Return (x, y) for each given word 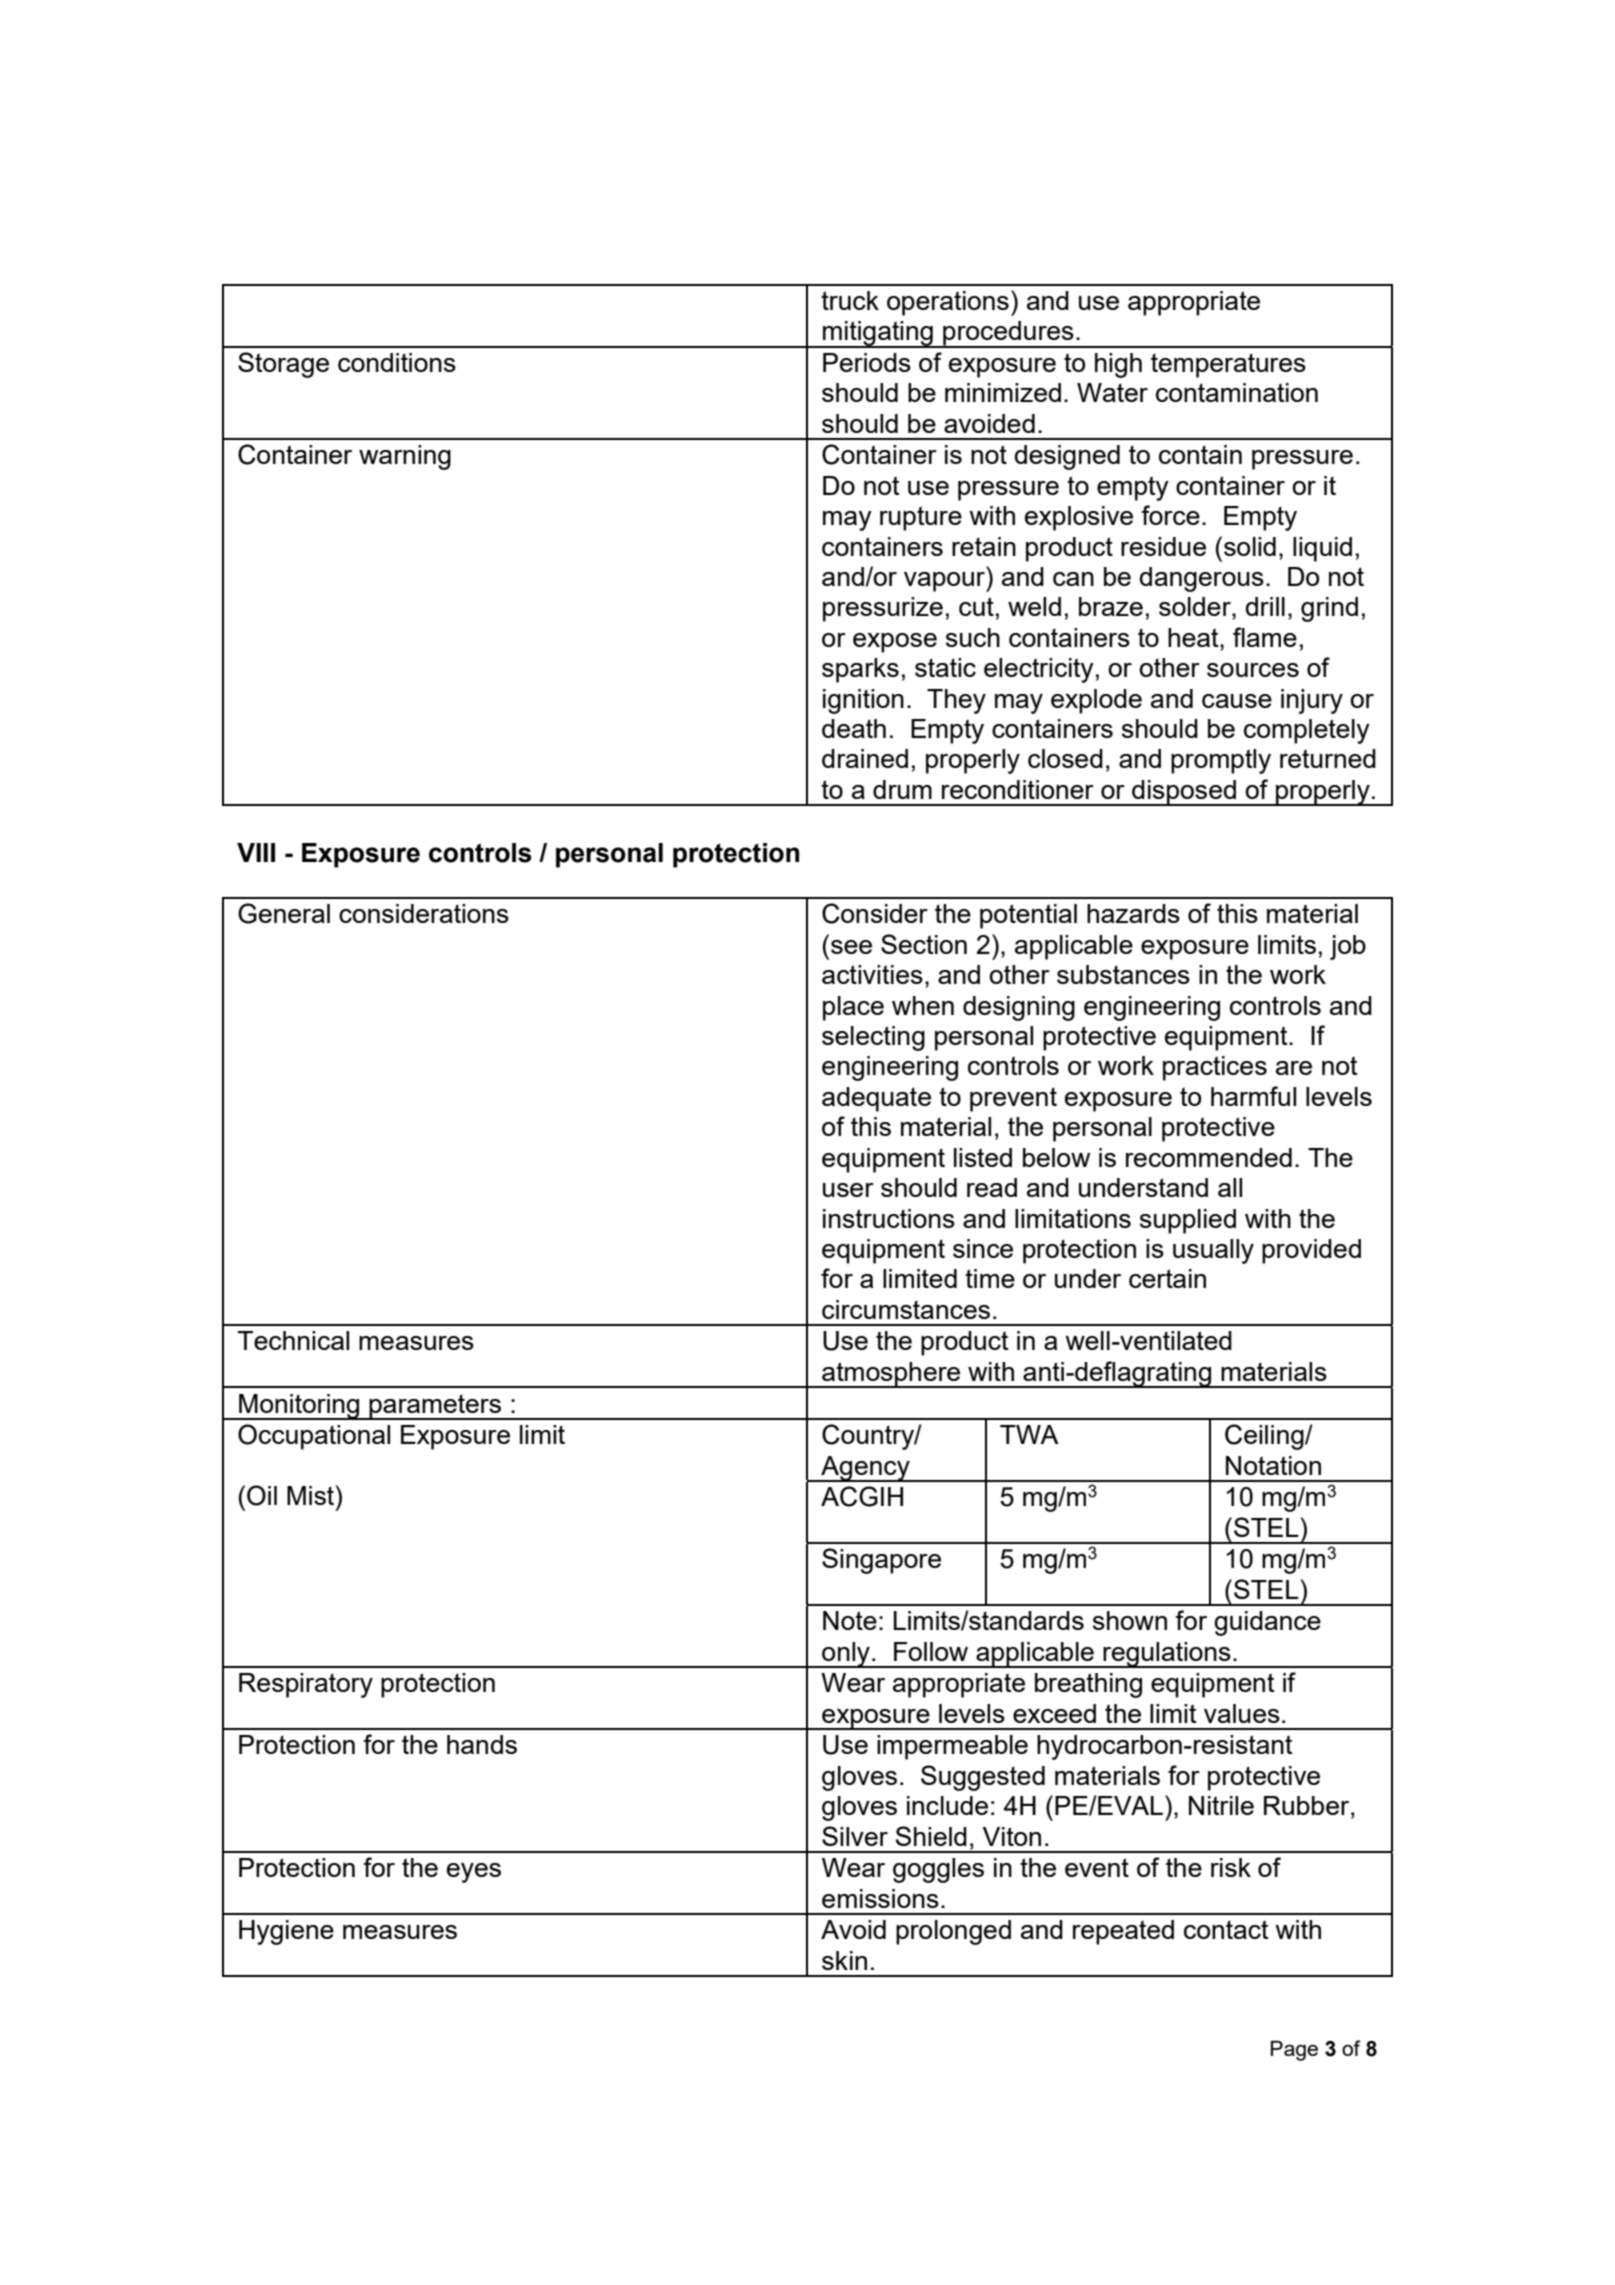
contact (1226, 1929)
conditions (397, 362)
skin (844, 1960)
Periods (867, 362)
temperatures (1228, 365)
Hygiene (286, 1932)
